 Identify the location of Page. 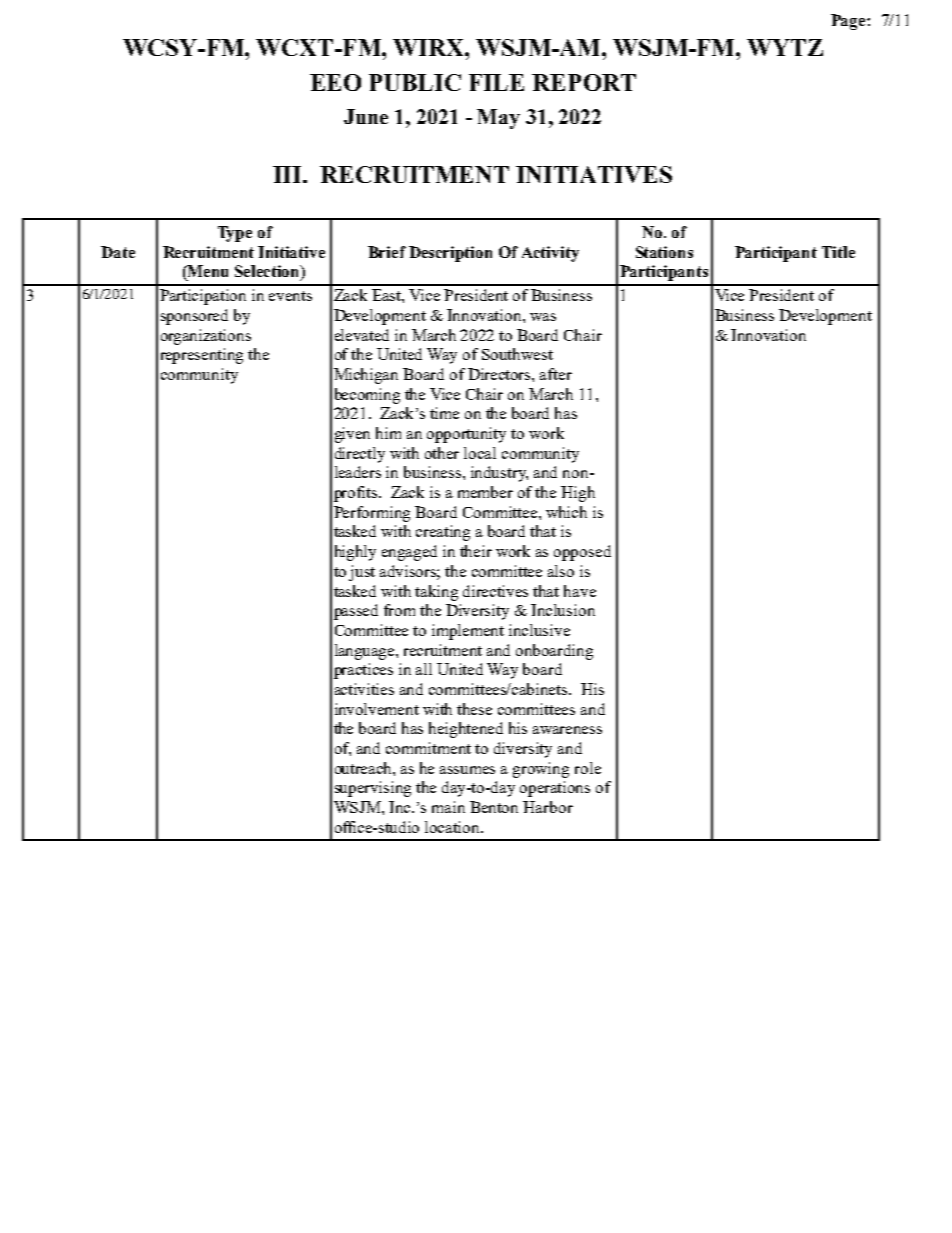
(849, 22).
